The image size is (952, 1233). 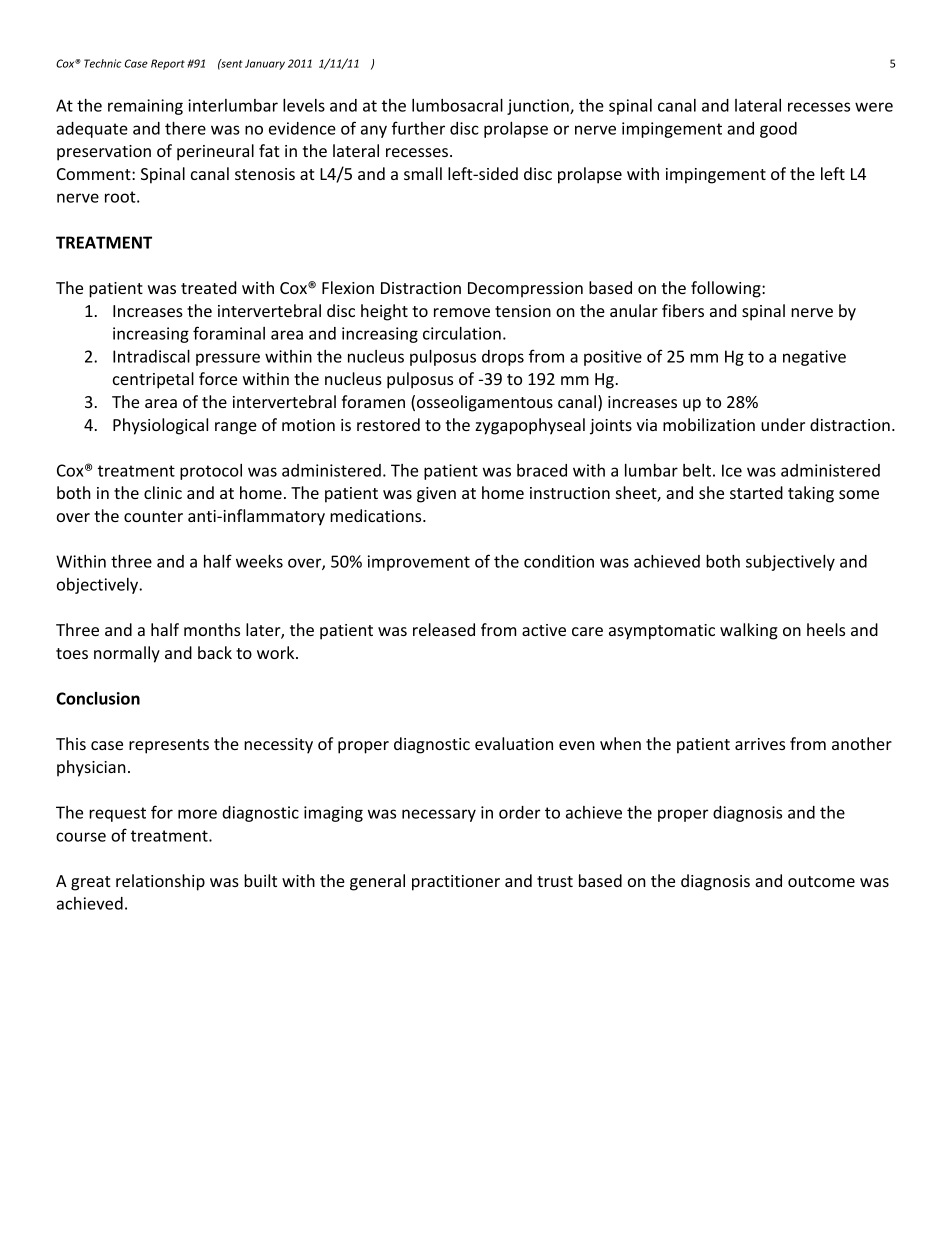 I want to click on remaining, so click(x=145, y=107).
